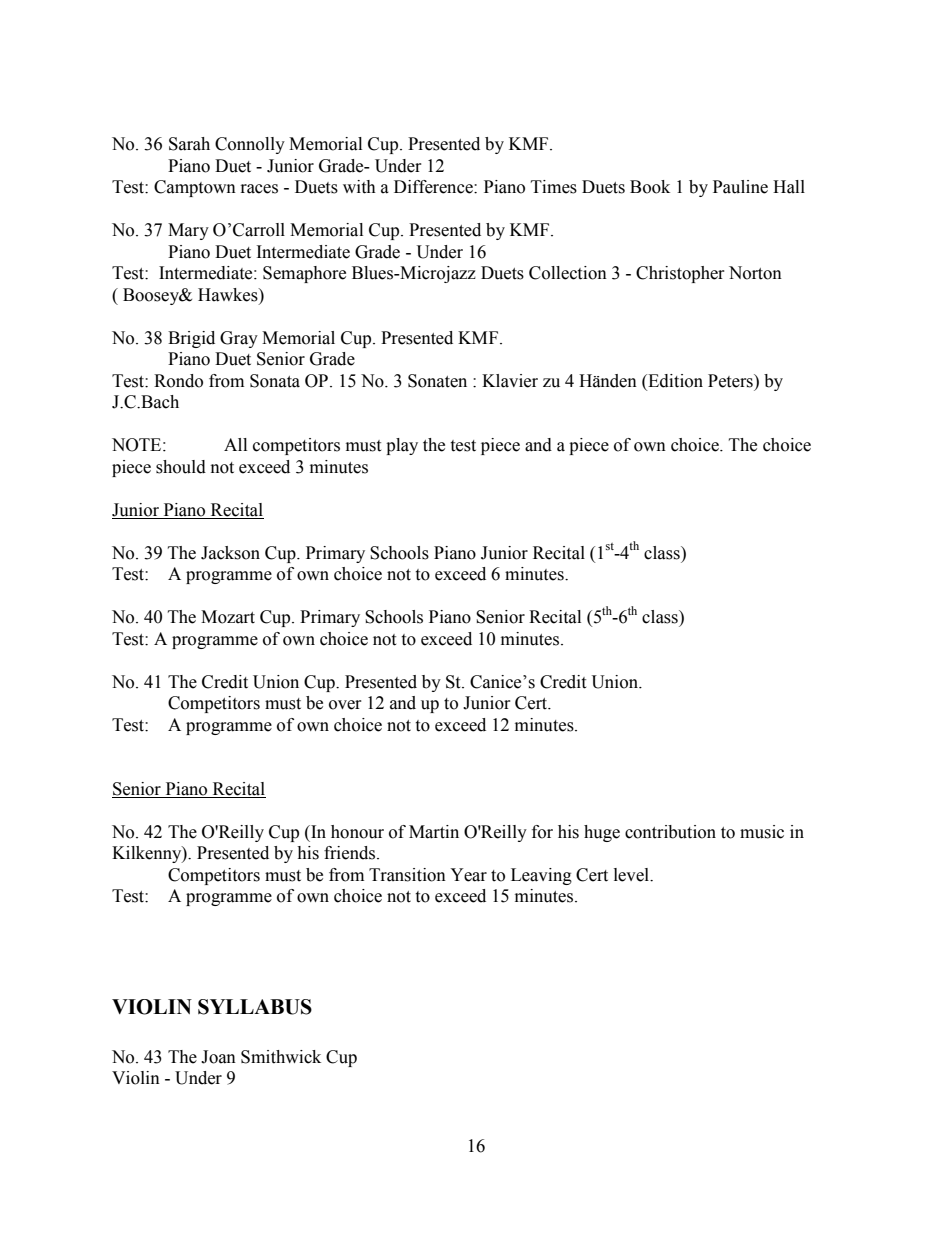 This screenshot has width=952, height=1233. What do you see at coordinates (762, 832) in the screenshot?
I see `music` at bounding box center [762, 832].
